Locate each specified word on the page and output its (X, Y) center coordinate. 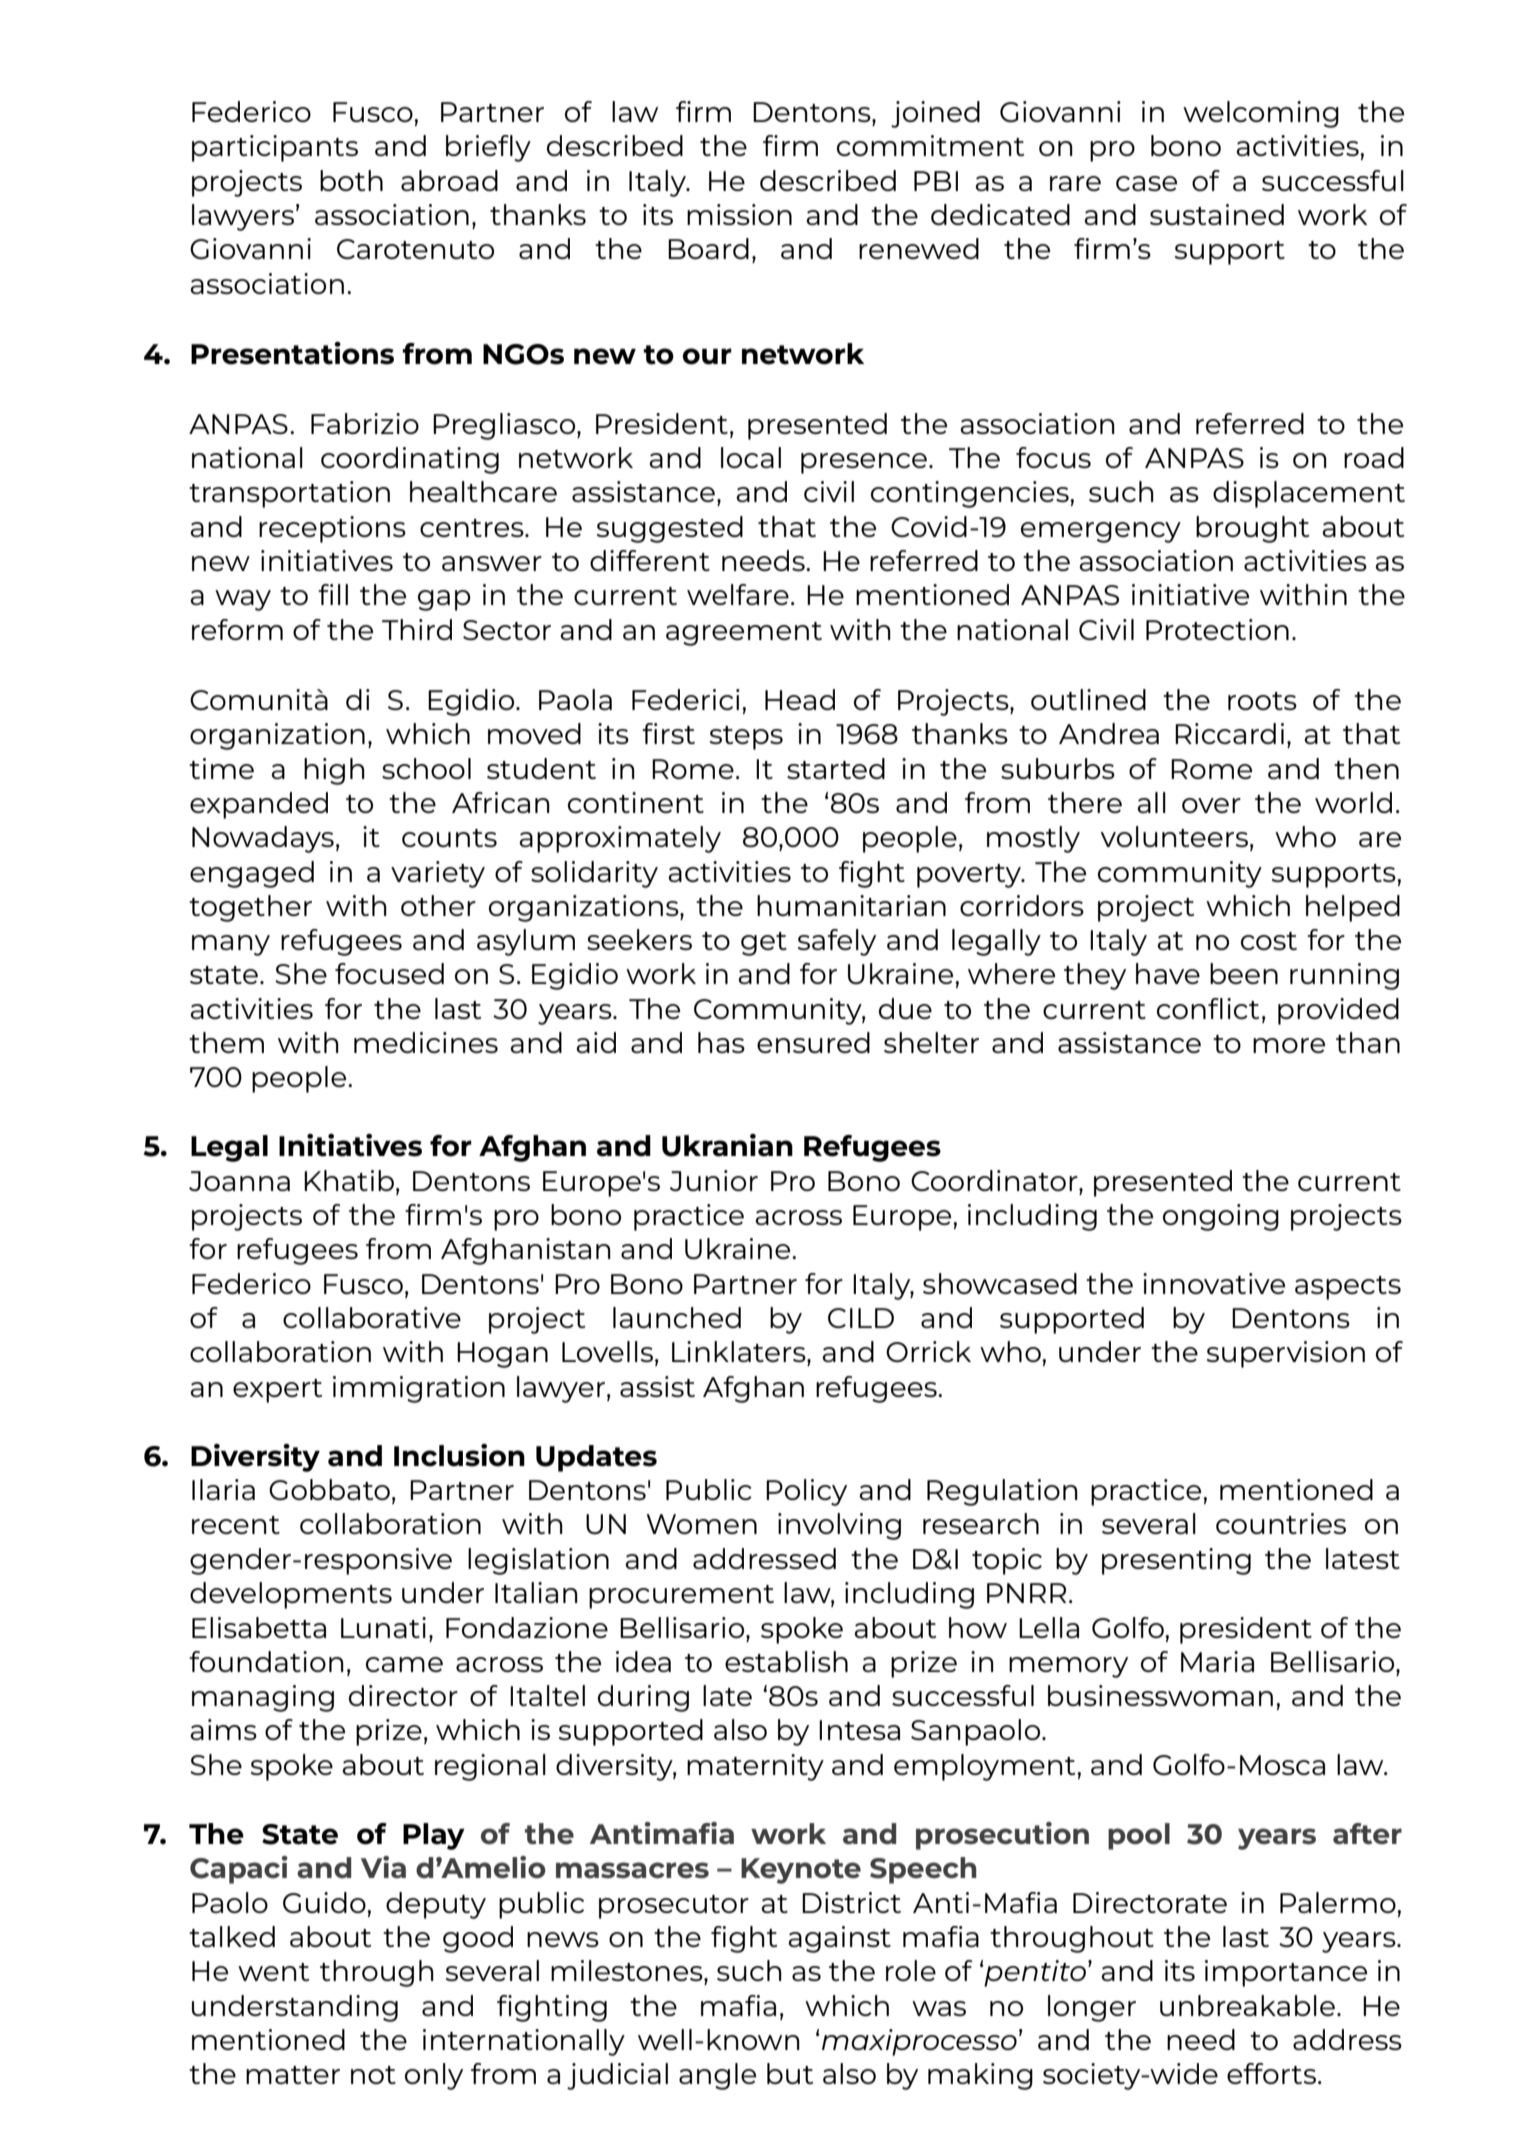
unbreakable (1247, 2005)
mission (739, 214)
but (790, 2073)
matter (293, 2075)
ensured (813, 1042)
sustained (1217, 214)
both (351, 180)
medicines (426, 1042)
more (1289, 1045)
